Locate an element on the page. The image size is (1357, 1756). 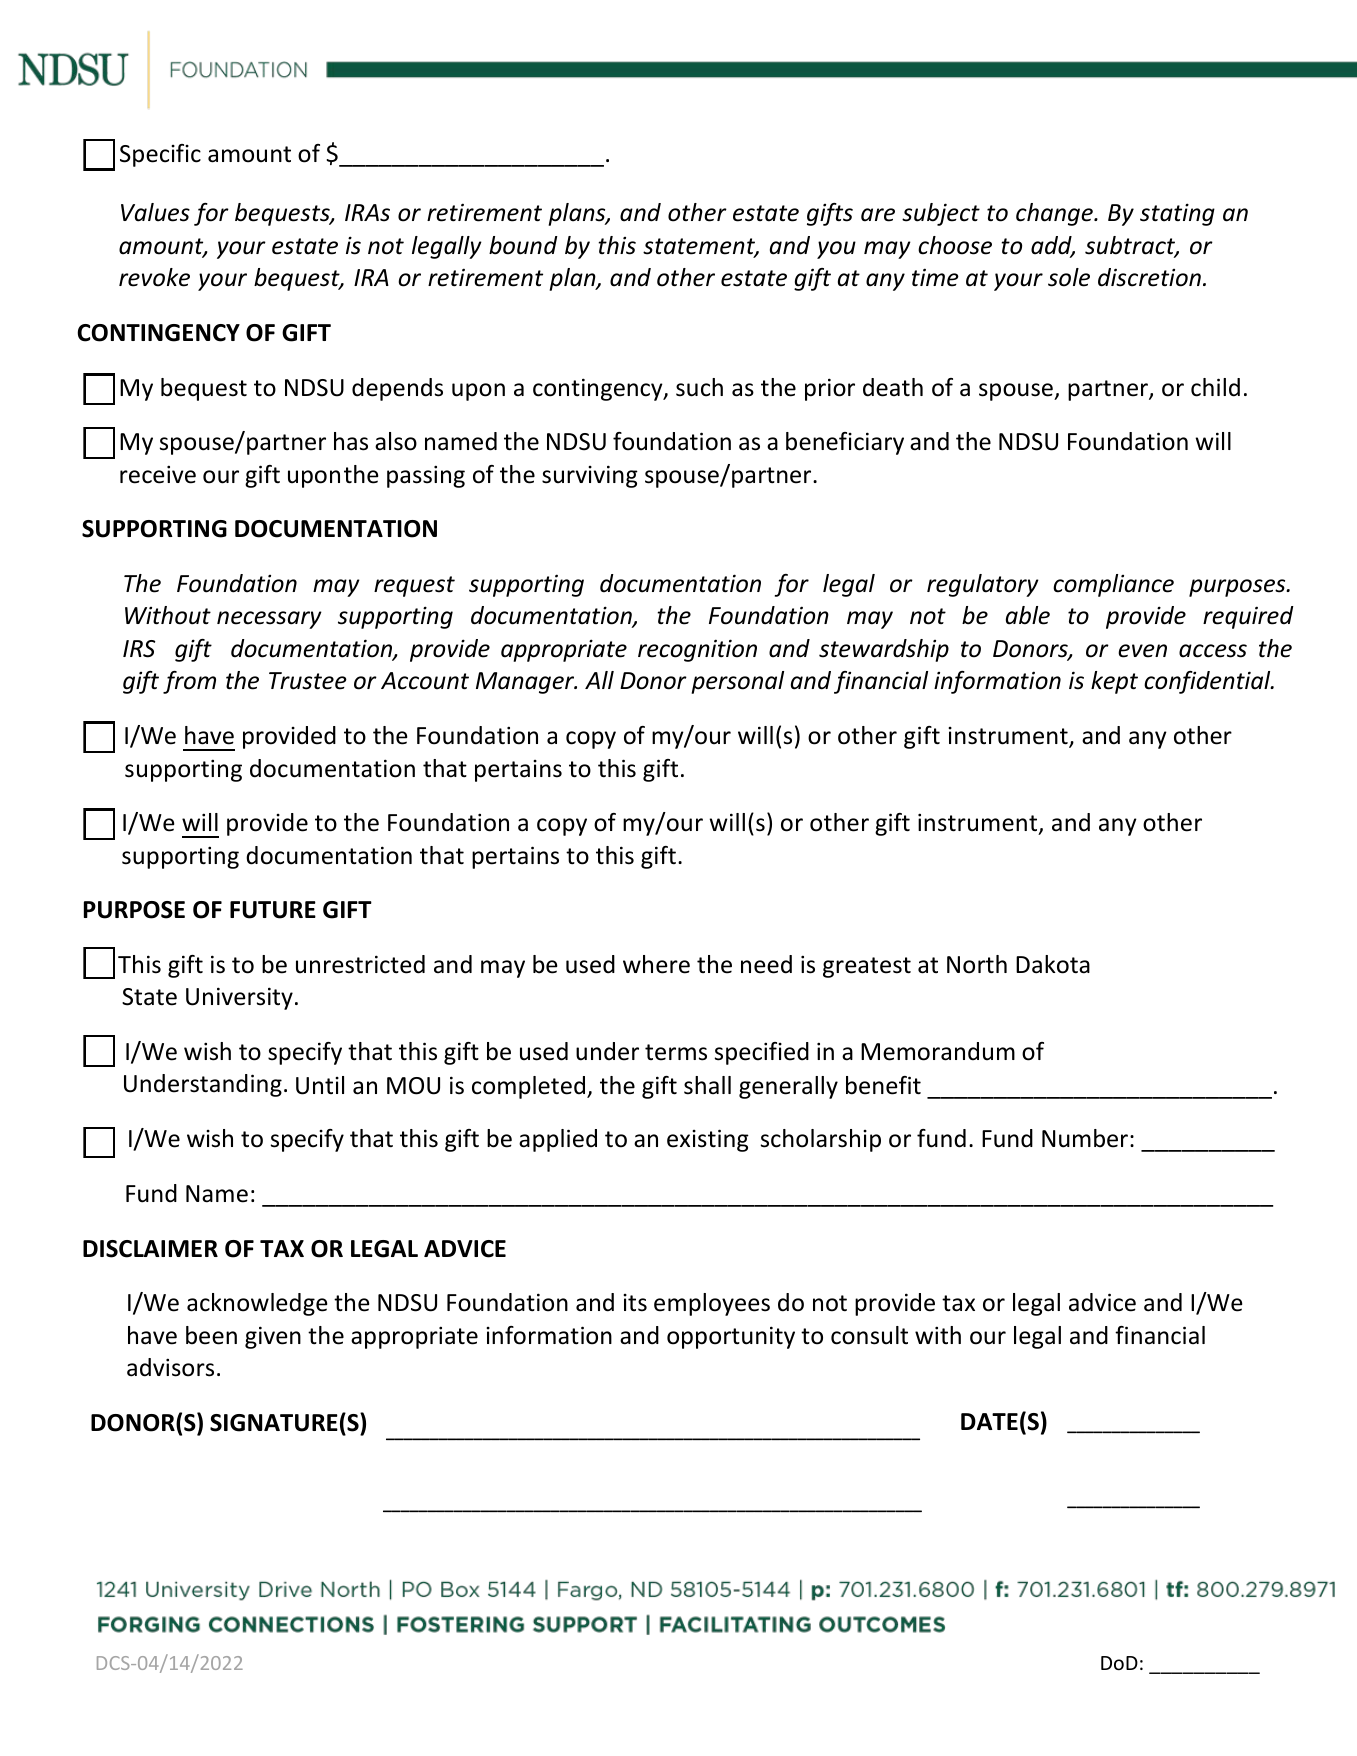
personal is located at coordinates (737, 682).
